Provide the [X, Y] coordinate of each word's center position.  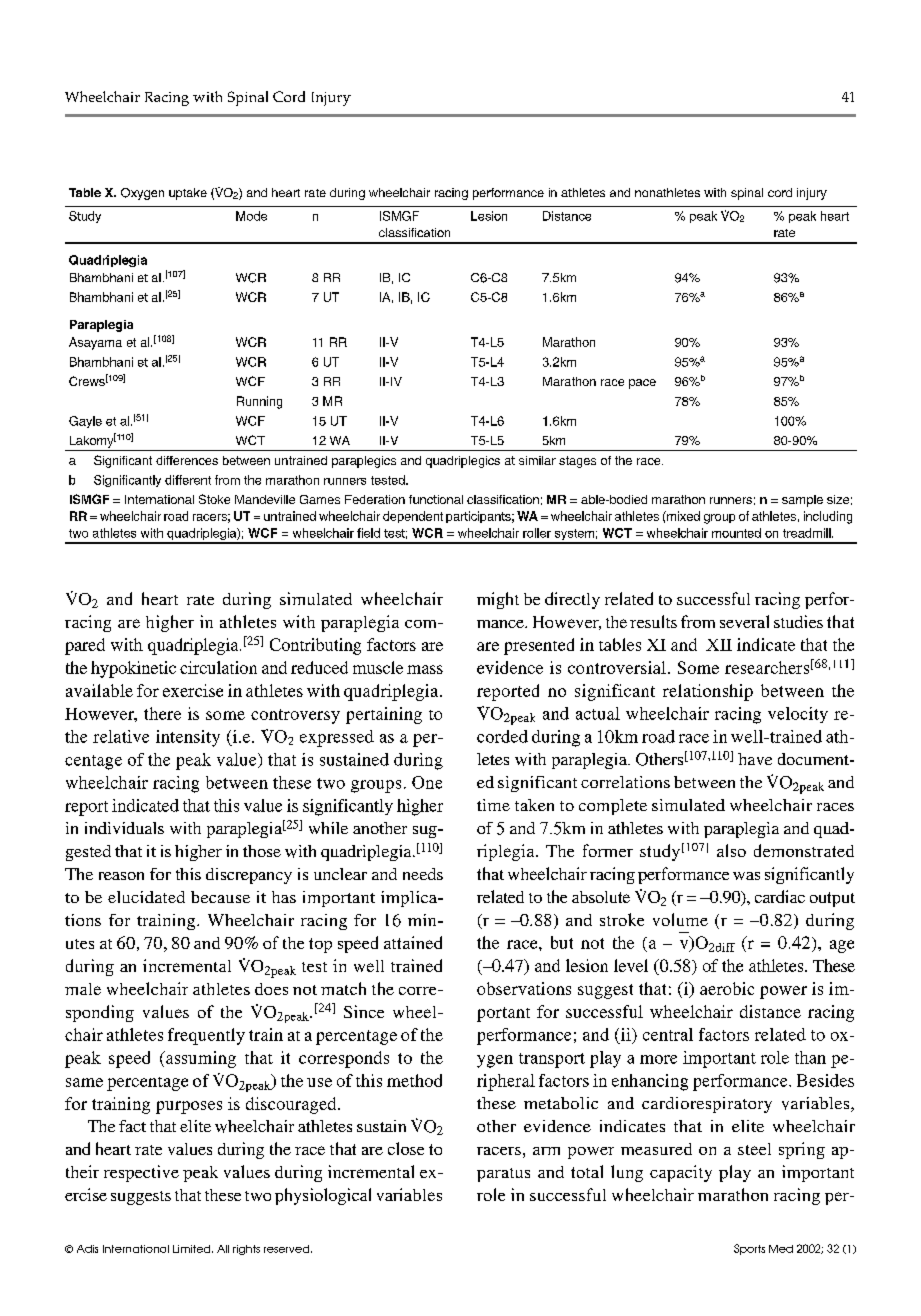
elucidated [146, 897]
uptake [188, 194]
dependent [413, 517]
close [406, 1148]
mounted [736, 533]
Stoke [214, 499]
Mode [251, 216]
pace [642, 384]
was [746, 876]
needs [423, 874]
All [223, 1249]
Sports [749, 1249]
